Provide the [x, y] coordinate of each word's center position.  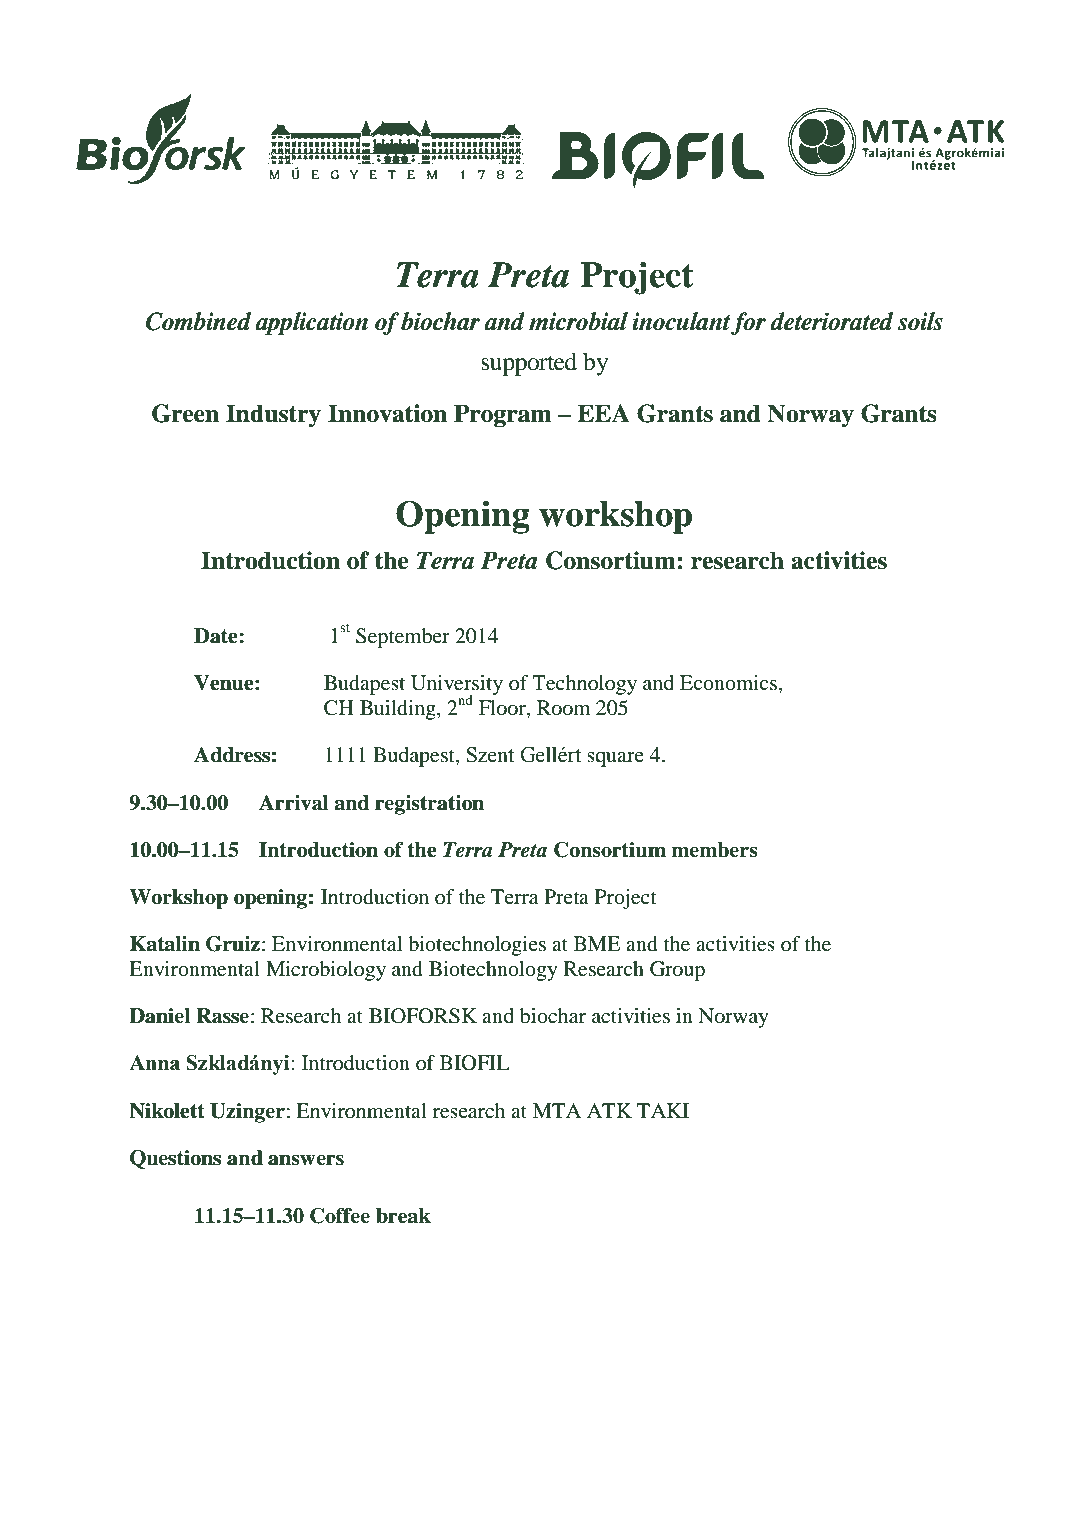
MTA [557, 1110]
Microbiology [326, 971]
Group [677, 971]
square [615, 759]
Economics [728, 683]
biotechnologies [477, 946]
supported [529, 364]
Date [217, 636]
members [714, 850]
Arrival [293, 803]
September [403, 638]
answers [306, 1160]
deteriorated [831, 321]
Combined [198, 321]
